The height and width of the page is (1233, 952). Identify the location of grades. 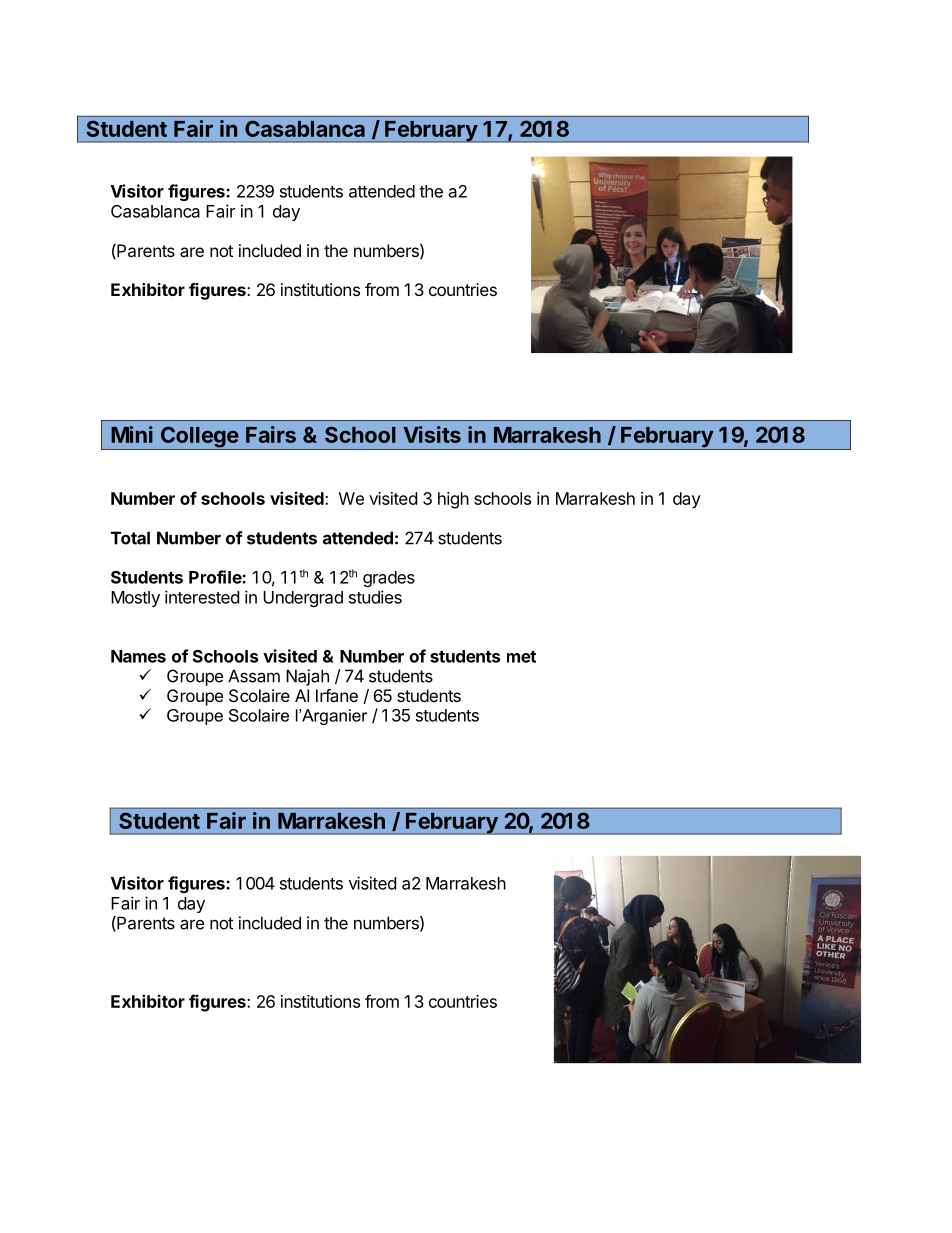
(389, 579).
